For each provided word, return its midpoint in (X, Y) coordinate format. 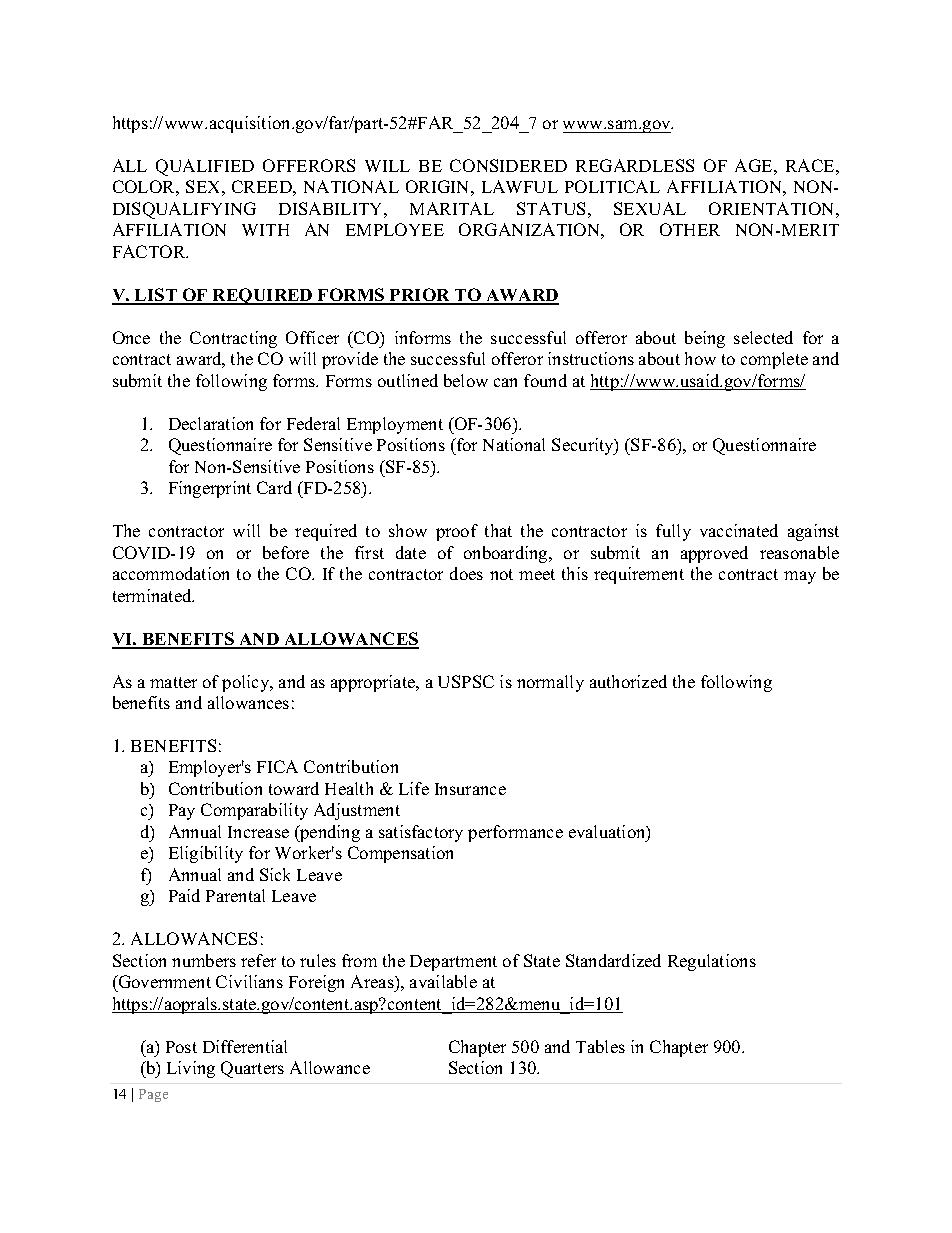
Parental (235, 895)
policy (247, 683)
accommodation (171, 573)
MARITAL (452, 208)
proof (457, 532)
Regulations (712, 962)
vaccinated (739, 530)
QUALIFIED (205, 167)
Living (191, 1069)
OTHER (690, 229)
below (466, 380)
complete (774, 360)
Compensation (400, 854)
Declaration (211, 423)
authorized (628, 681)
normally (550, 683)
